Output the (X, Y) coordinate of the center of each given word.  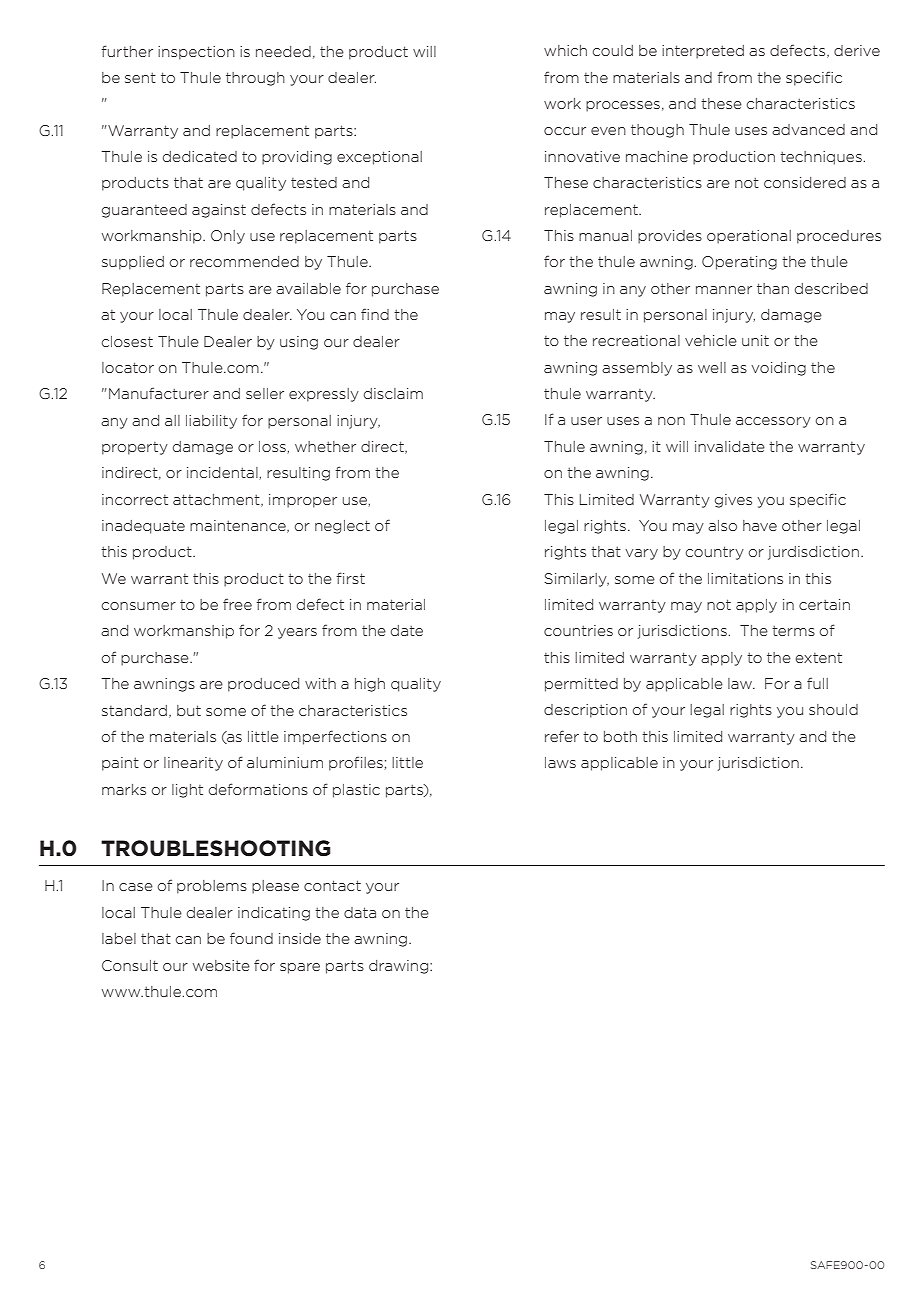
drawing (400, 967)
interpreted (703, 52)
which (565, 50)
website (221, 965)
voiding (778, 369)
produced (263, 685)
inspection (196, 53)
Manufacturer (159, 393)
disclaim (393, 393)
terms (793, 631)
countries (578, 630)
